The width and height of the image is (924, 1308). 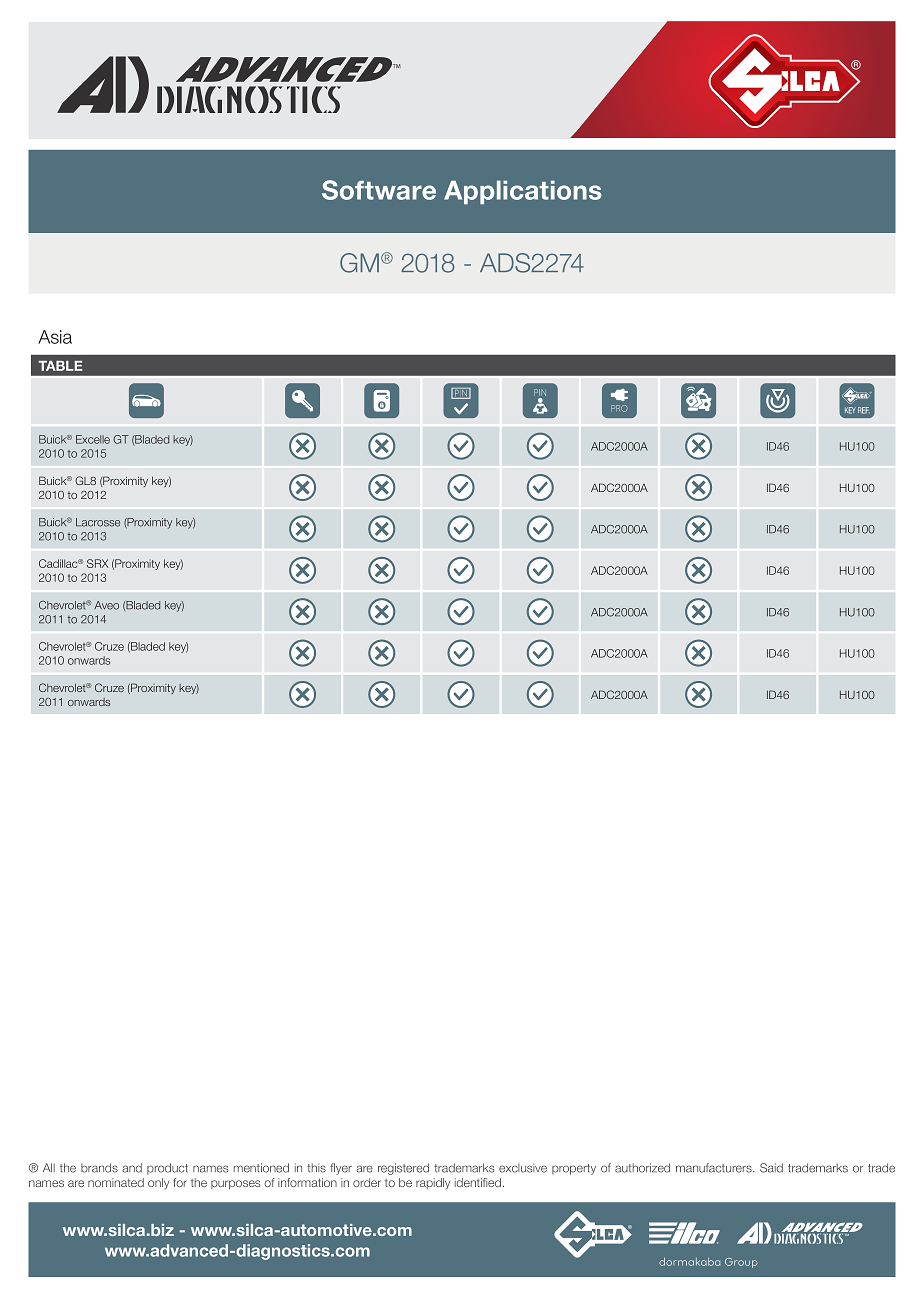 What do you see at coordinates (715, 1168) in the image?
I see `manufacturers` at bounding box center [715, 1168].
